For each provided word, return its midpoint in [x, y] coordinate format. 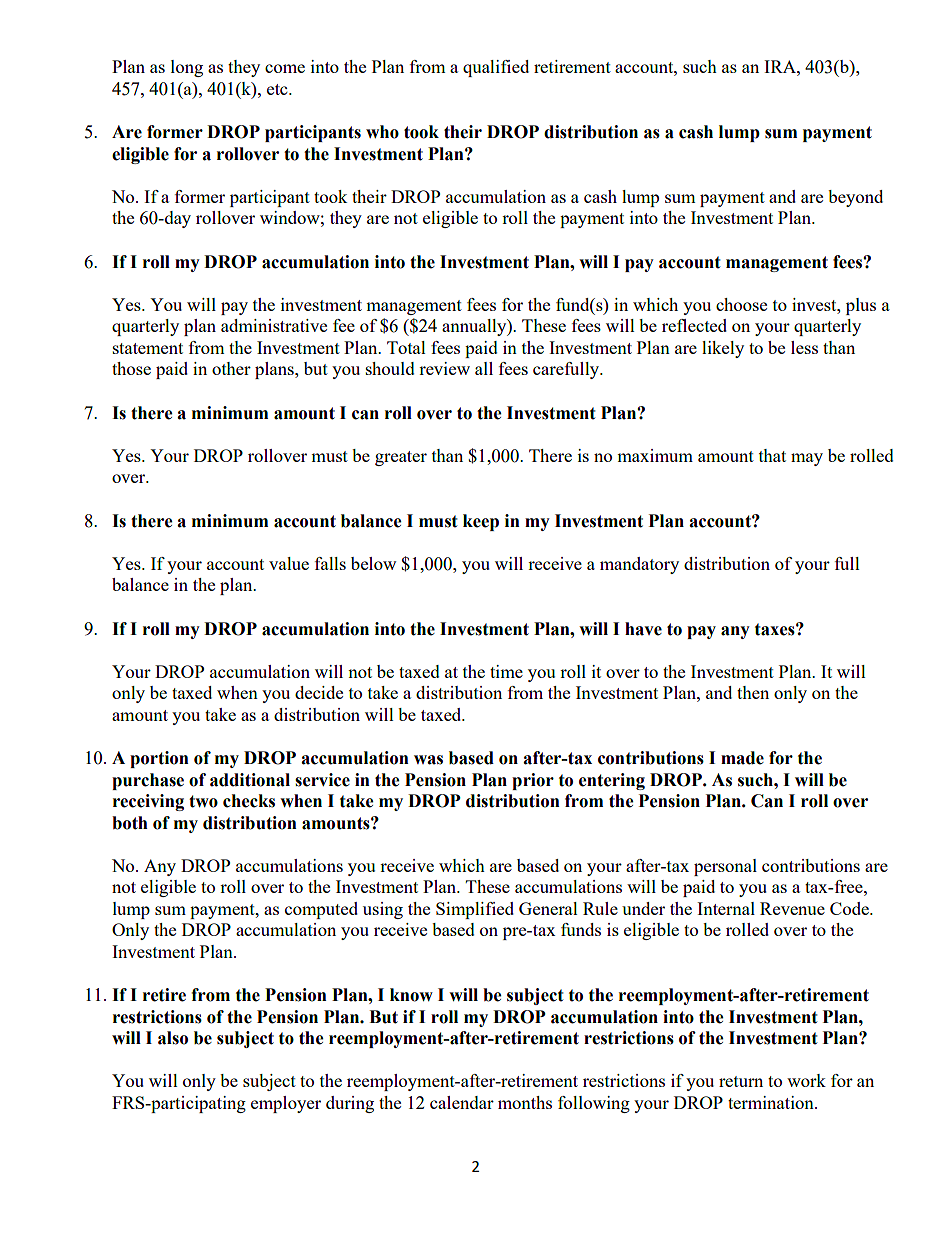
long [187, 68]
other [231, 368]
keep [481, 522]
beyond [855, 198]
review [444, 368]
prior [533, 781]
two [203, 801]
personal [725, 867]
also [173, 1038]
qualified [496, 68]
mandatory [639, 565]
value [289, 563]
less [804, 347]
